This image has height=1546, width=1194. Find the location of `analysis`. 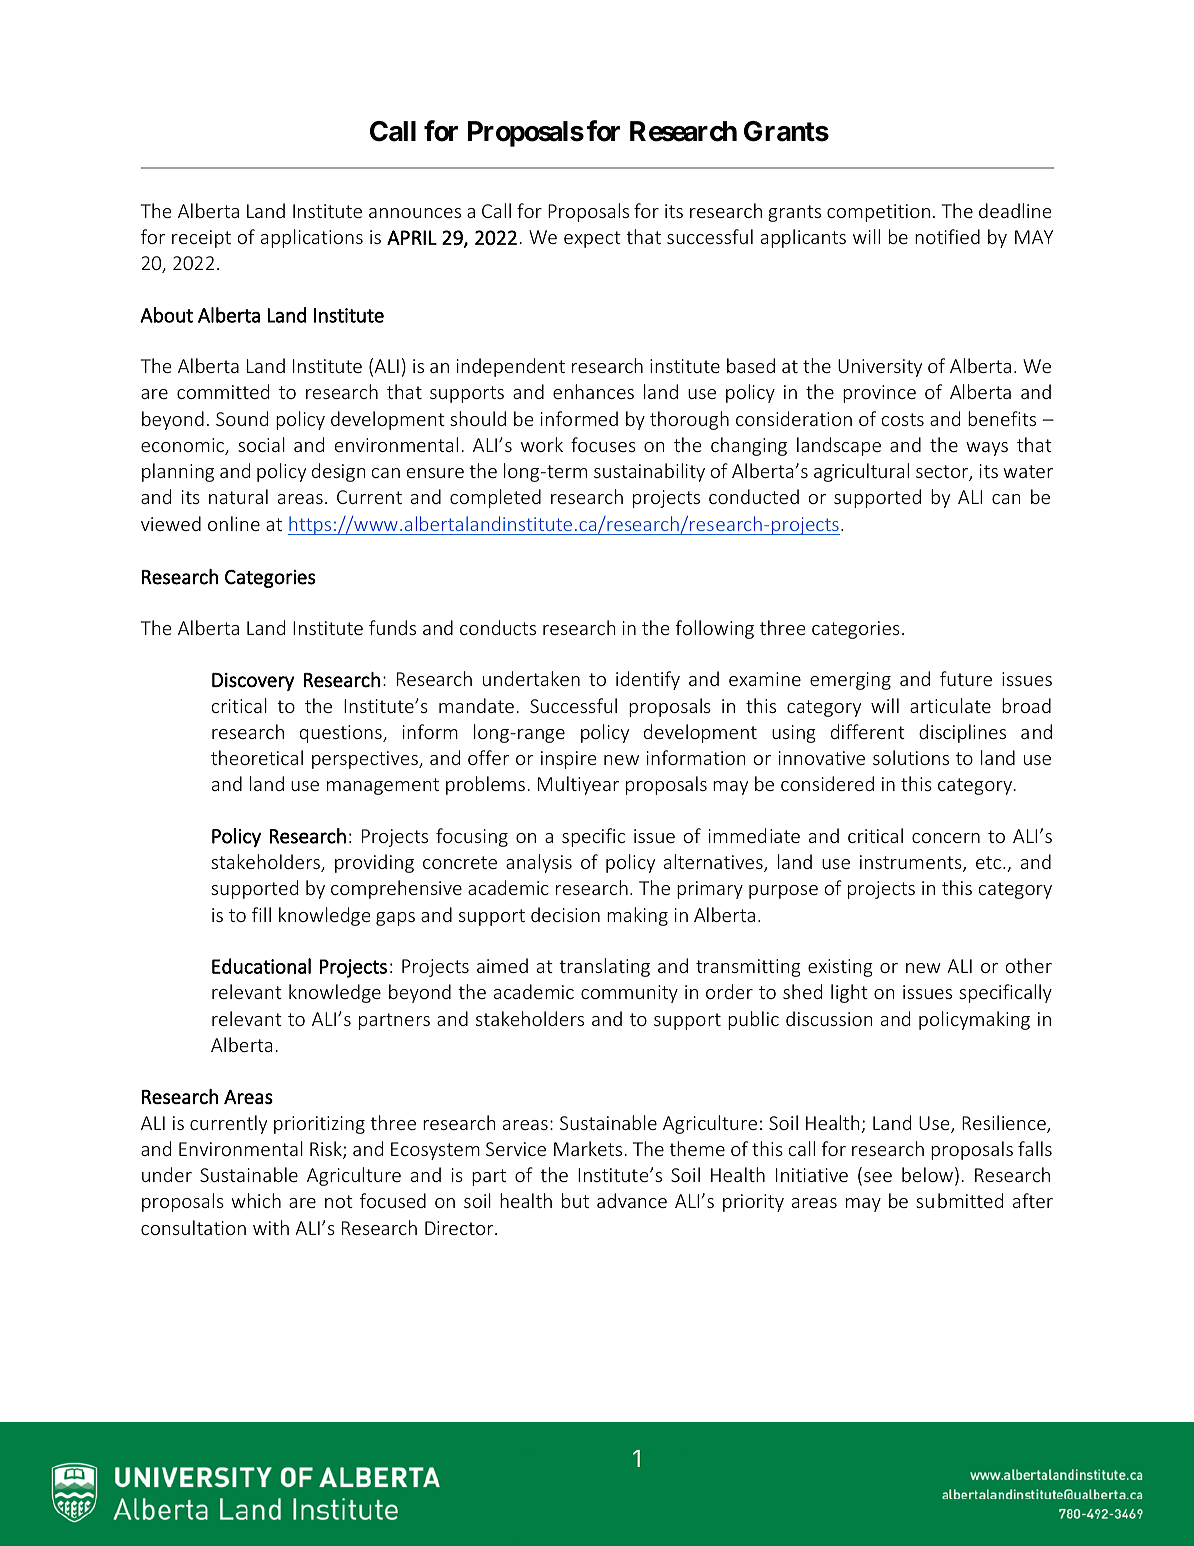

analysis is located at coordinates (539, 863).
